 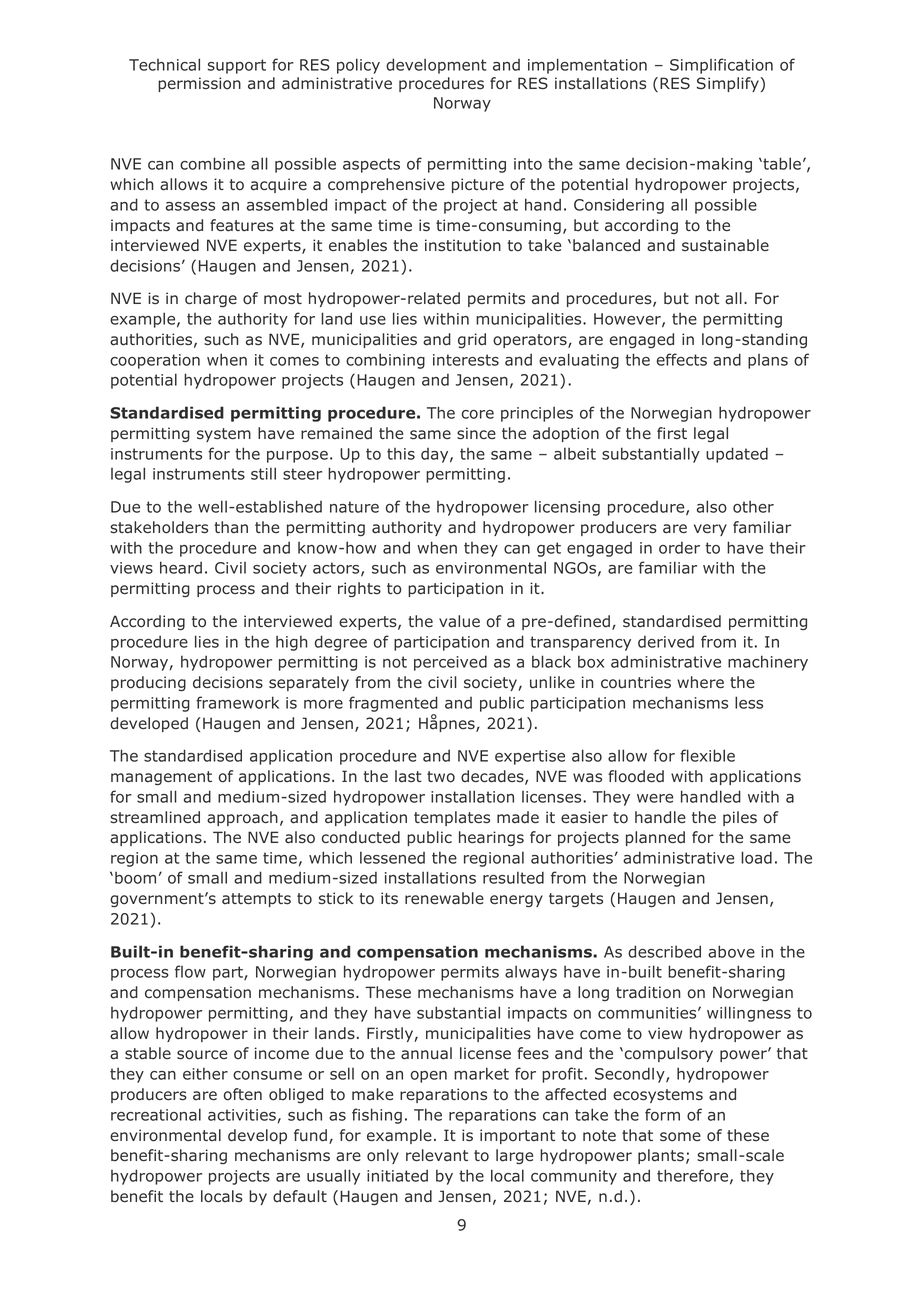 I want to click on derived, so click(x=666, y=642).
